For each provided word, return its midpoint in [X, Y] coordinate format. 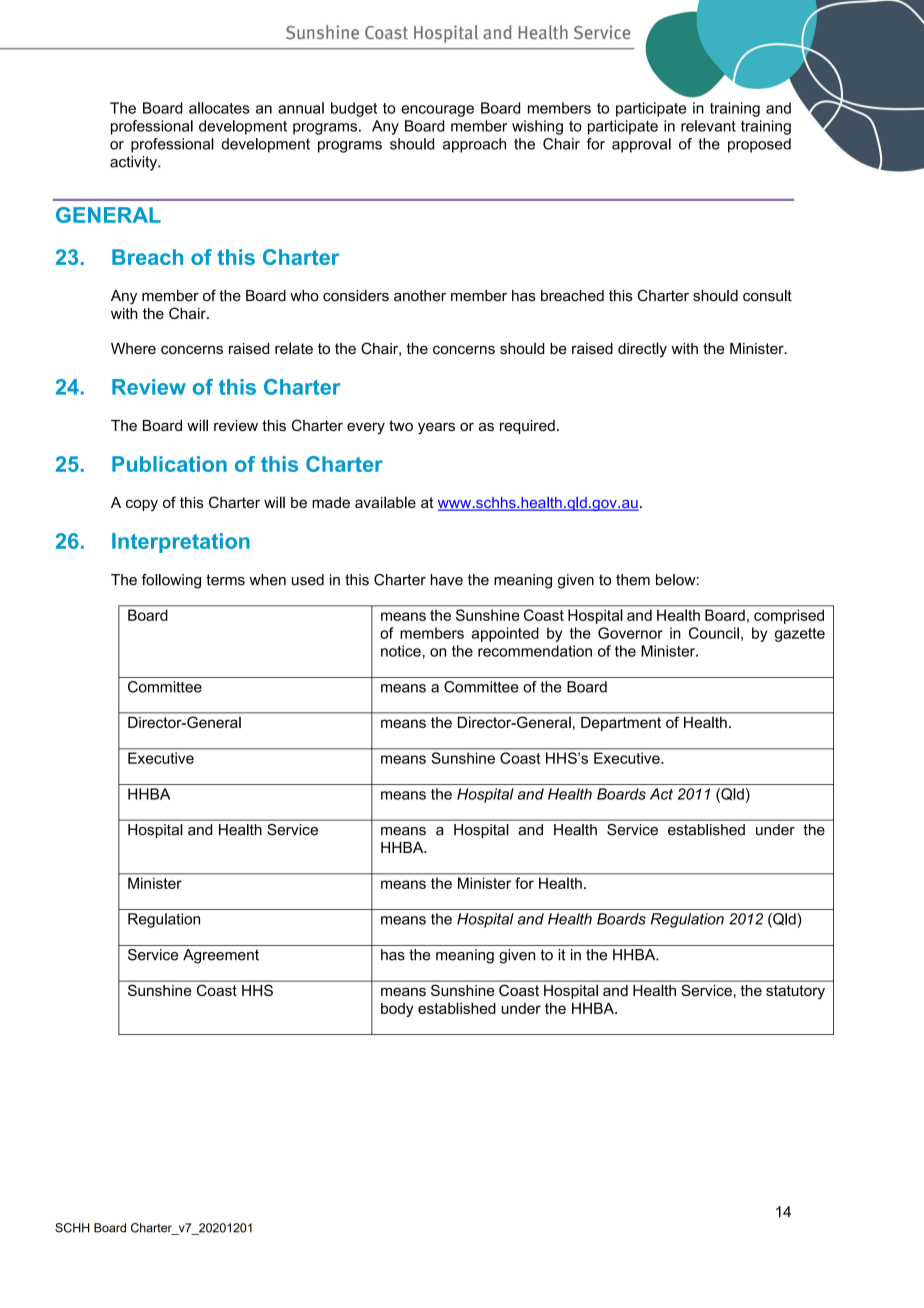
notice [401, 651]
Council [714, 633]
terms [225, 580]
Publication [169, 464]
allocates [219, 108]
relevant [708, 126]
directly [642, 349]
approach [474, 145]
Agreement [221, 956]
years [436, 428]
